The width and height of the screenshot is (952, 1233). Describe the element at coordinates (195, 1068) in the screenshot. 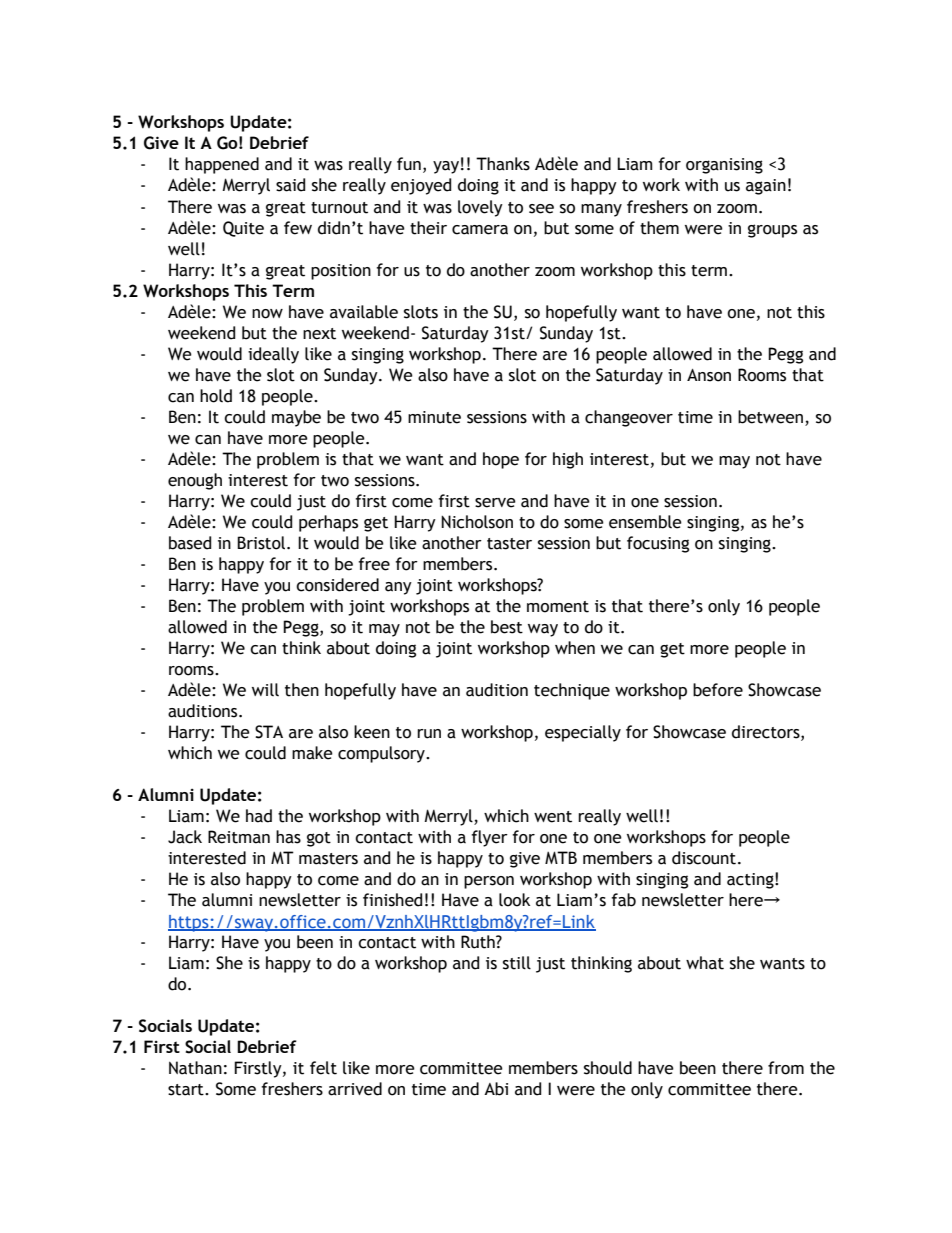

I see `Nathan` at that location.
